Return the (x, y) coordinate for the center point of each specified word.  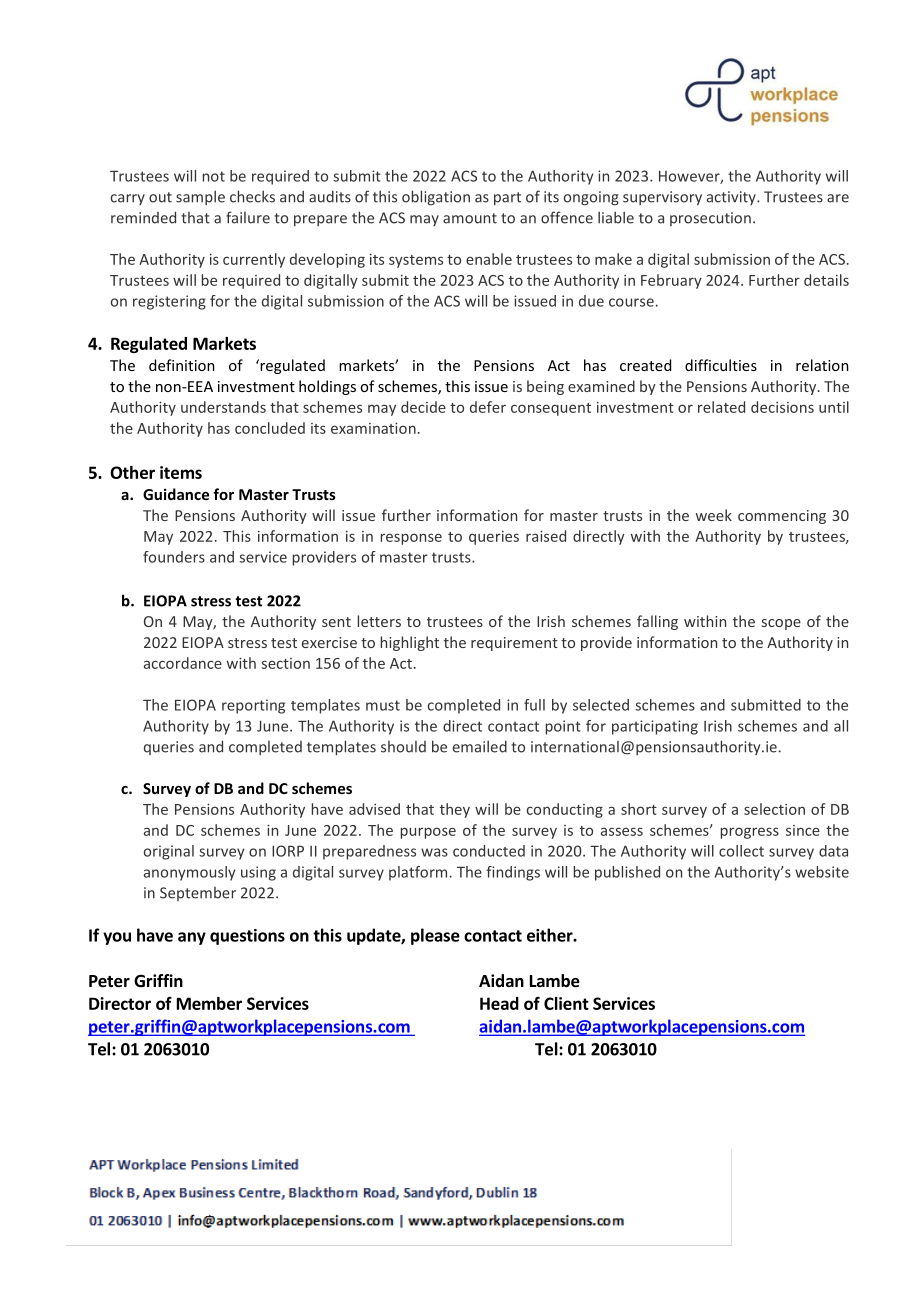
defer (488, 407)
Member (209, 1003)
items (181, 472)
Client (566, 1003)
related (721, 407)
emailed (480, 746)
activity (732, 198)
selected (601, 705)
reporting (253, 706)
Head (499, 1003)
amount (470, 218)
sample (200, 197)
